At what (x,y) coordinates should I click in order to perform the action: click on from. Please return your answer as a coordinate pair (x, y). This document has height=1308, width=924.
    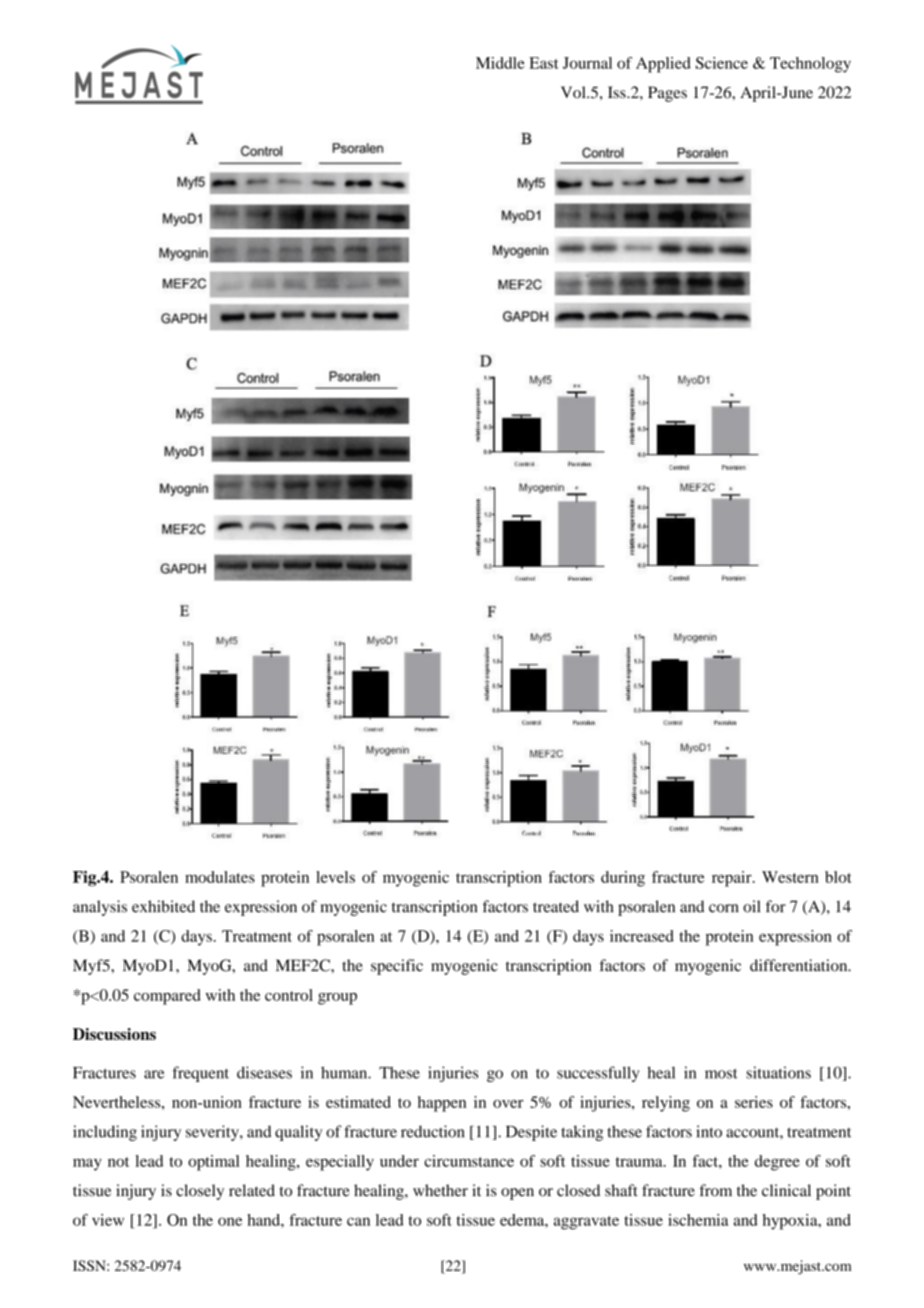
    Looking at the image, I should click on (715, 1190).
